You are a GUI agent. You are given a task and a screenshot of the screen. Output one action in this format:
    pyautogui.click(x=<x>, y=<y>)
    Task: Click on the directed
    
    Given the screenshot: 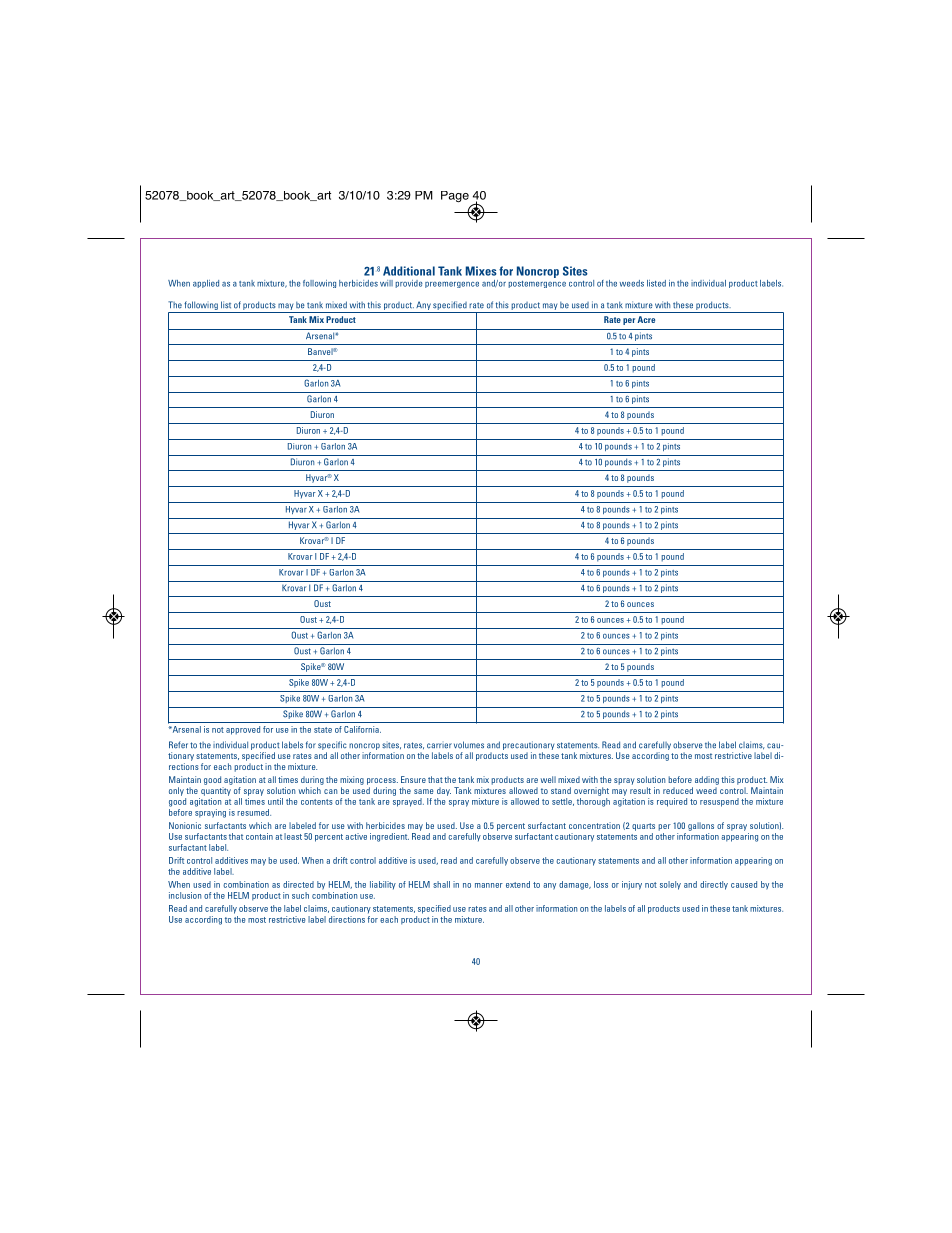 What is the action you would take?
    pyautogui.click(x=298, y=884)
